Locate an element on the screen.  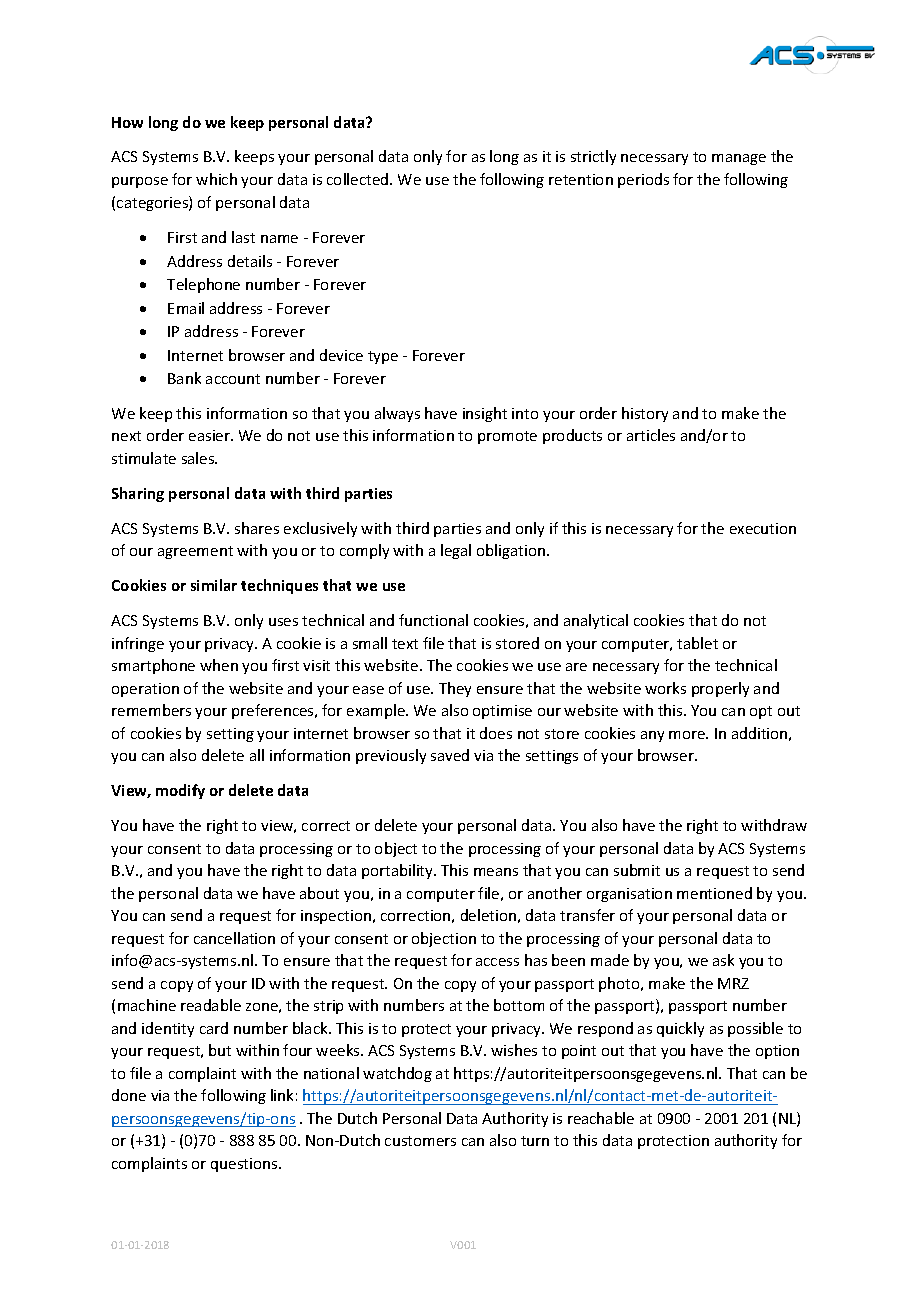
reachable is located at coordinates (601, 1118).
